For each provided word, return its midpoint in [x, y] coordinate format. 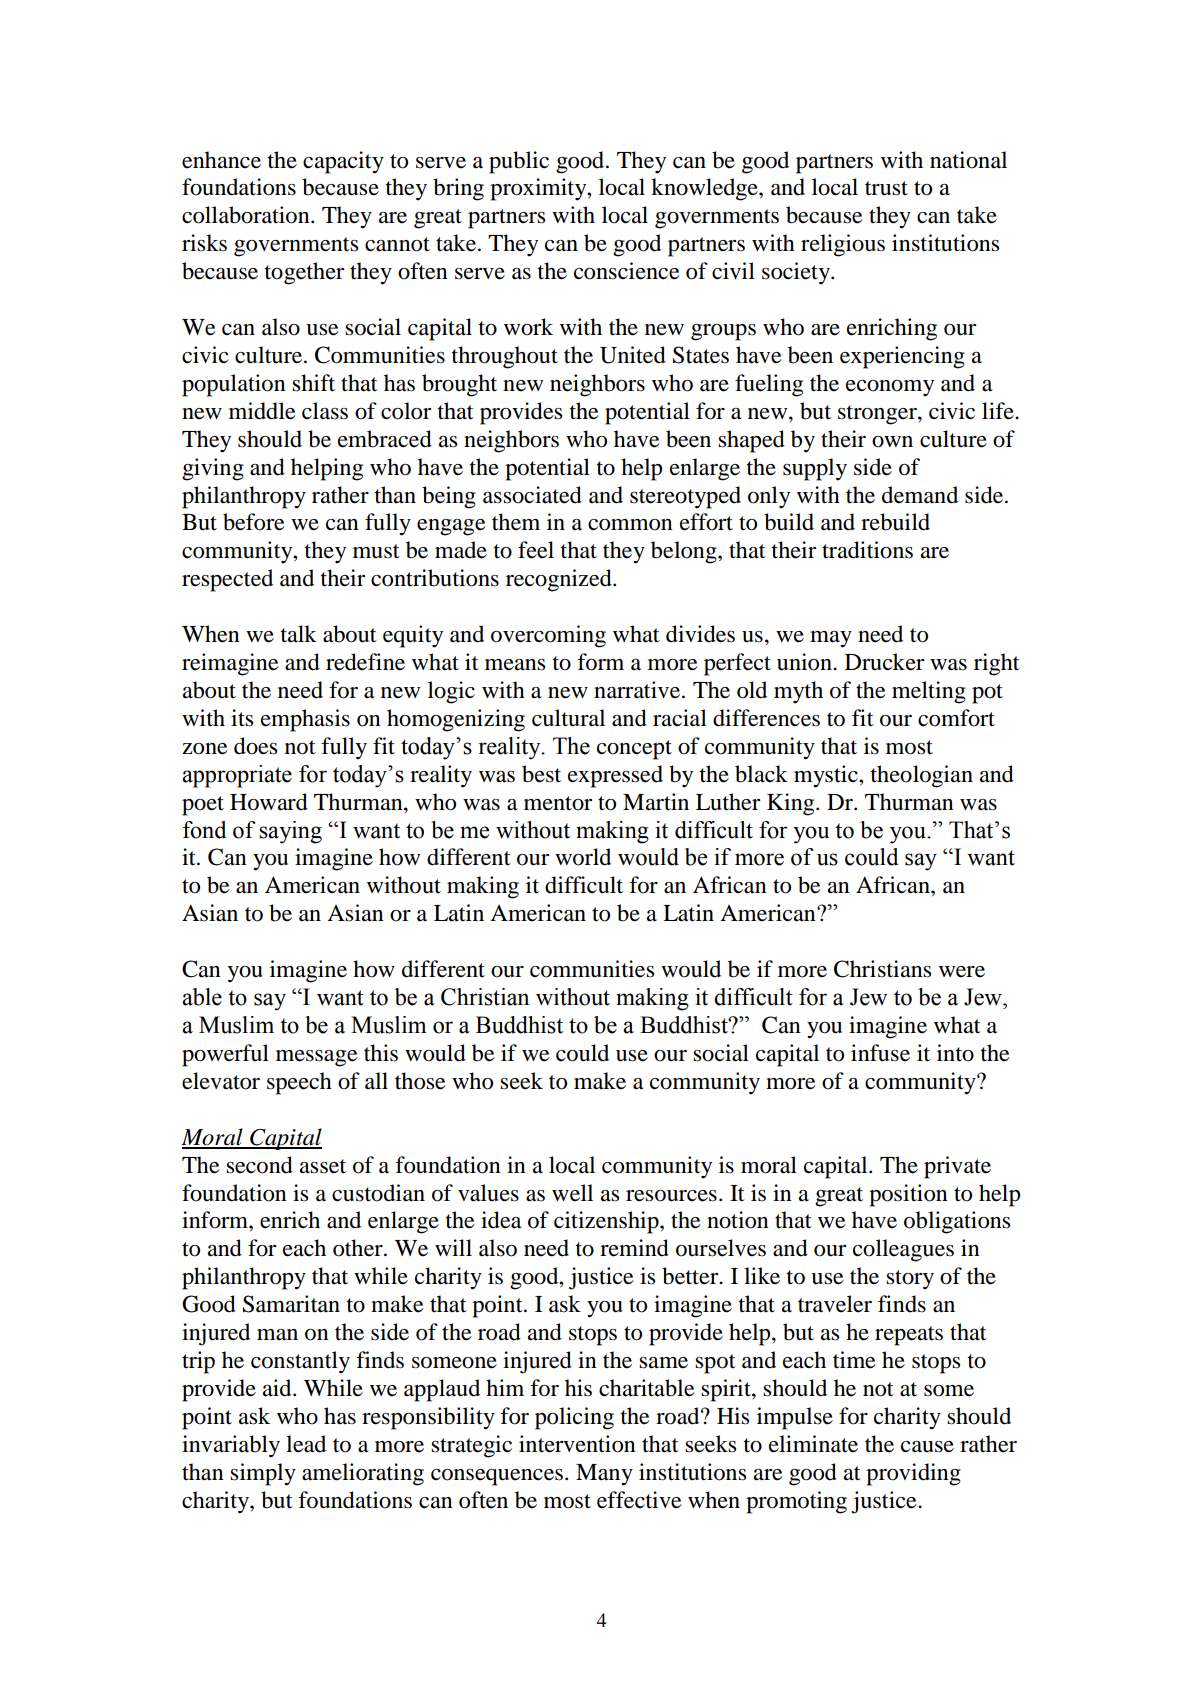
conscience [627, 271]
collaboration [247, 215]
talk [299, 634]
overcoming [548, 636]
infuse [880, 1053]
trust [886, 188]
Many [604, 1475]
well [572, 1193]
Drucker [884, 662]
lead [306, 1444]
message [317, 1058]
